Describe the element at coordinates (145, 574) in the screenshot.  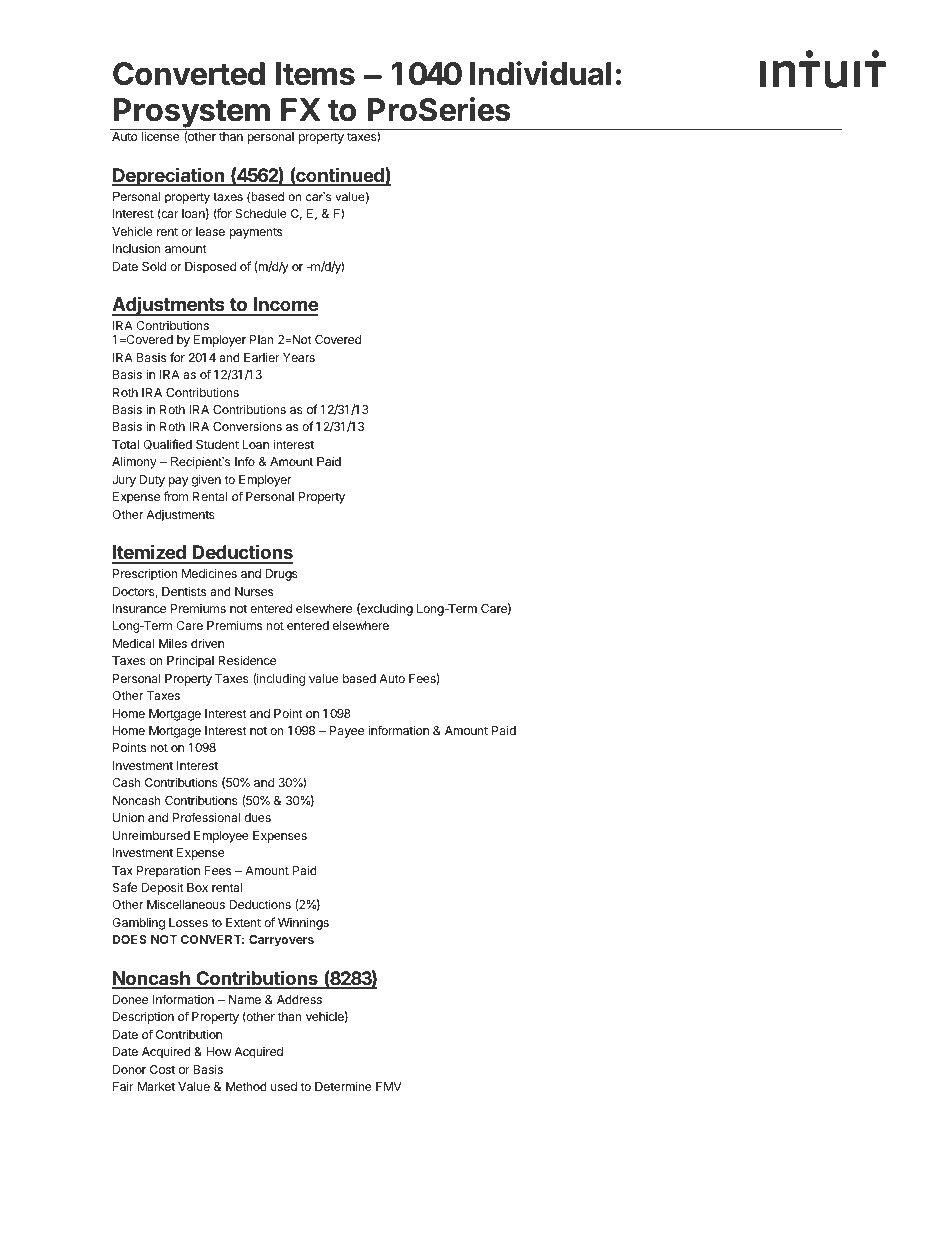
I see `Prescription` at that location.
